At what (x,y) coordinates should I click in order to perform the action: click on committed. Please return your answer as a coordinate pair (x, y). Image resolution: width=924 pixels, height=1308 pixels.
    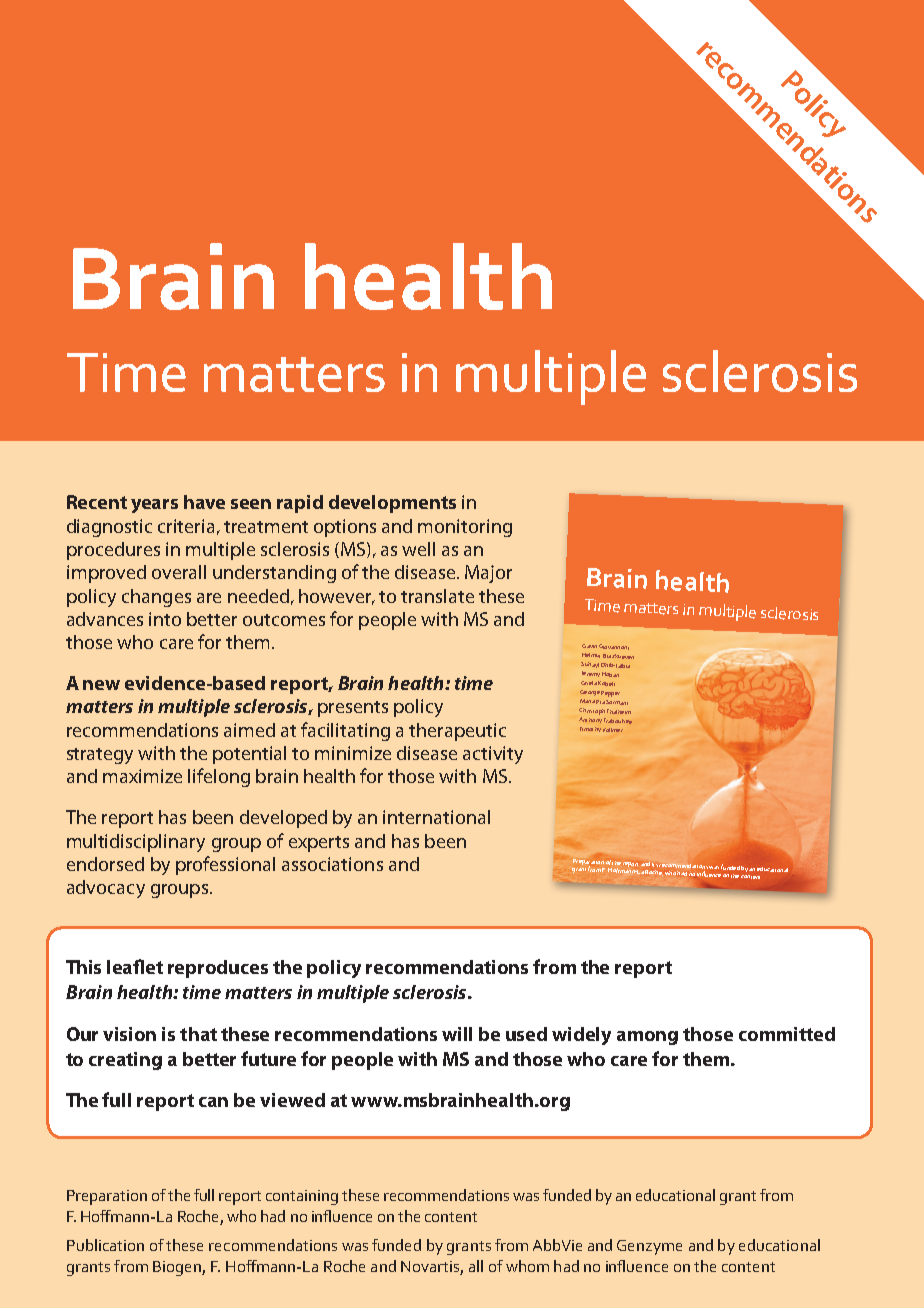
    Looking at the image, I should click on (787, 1034).
